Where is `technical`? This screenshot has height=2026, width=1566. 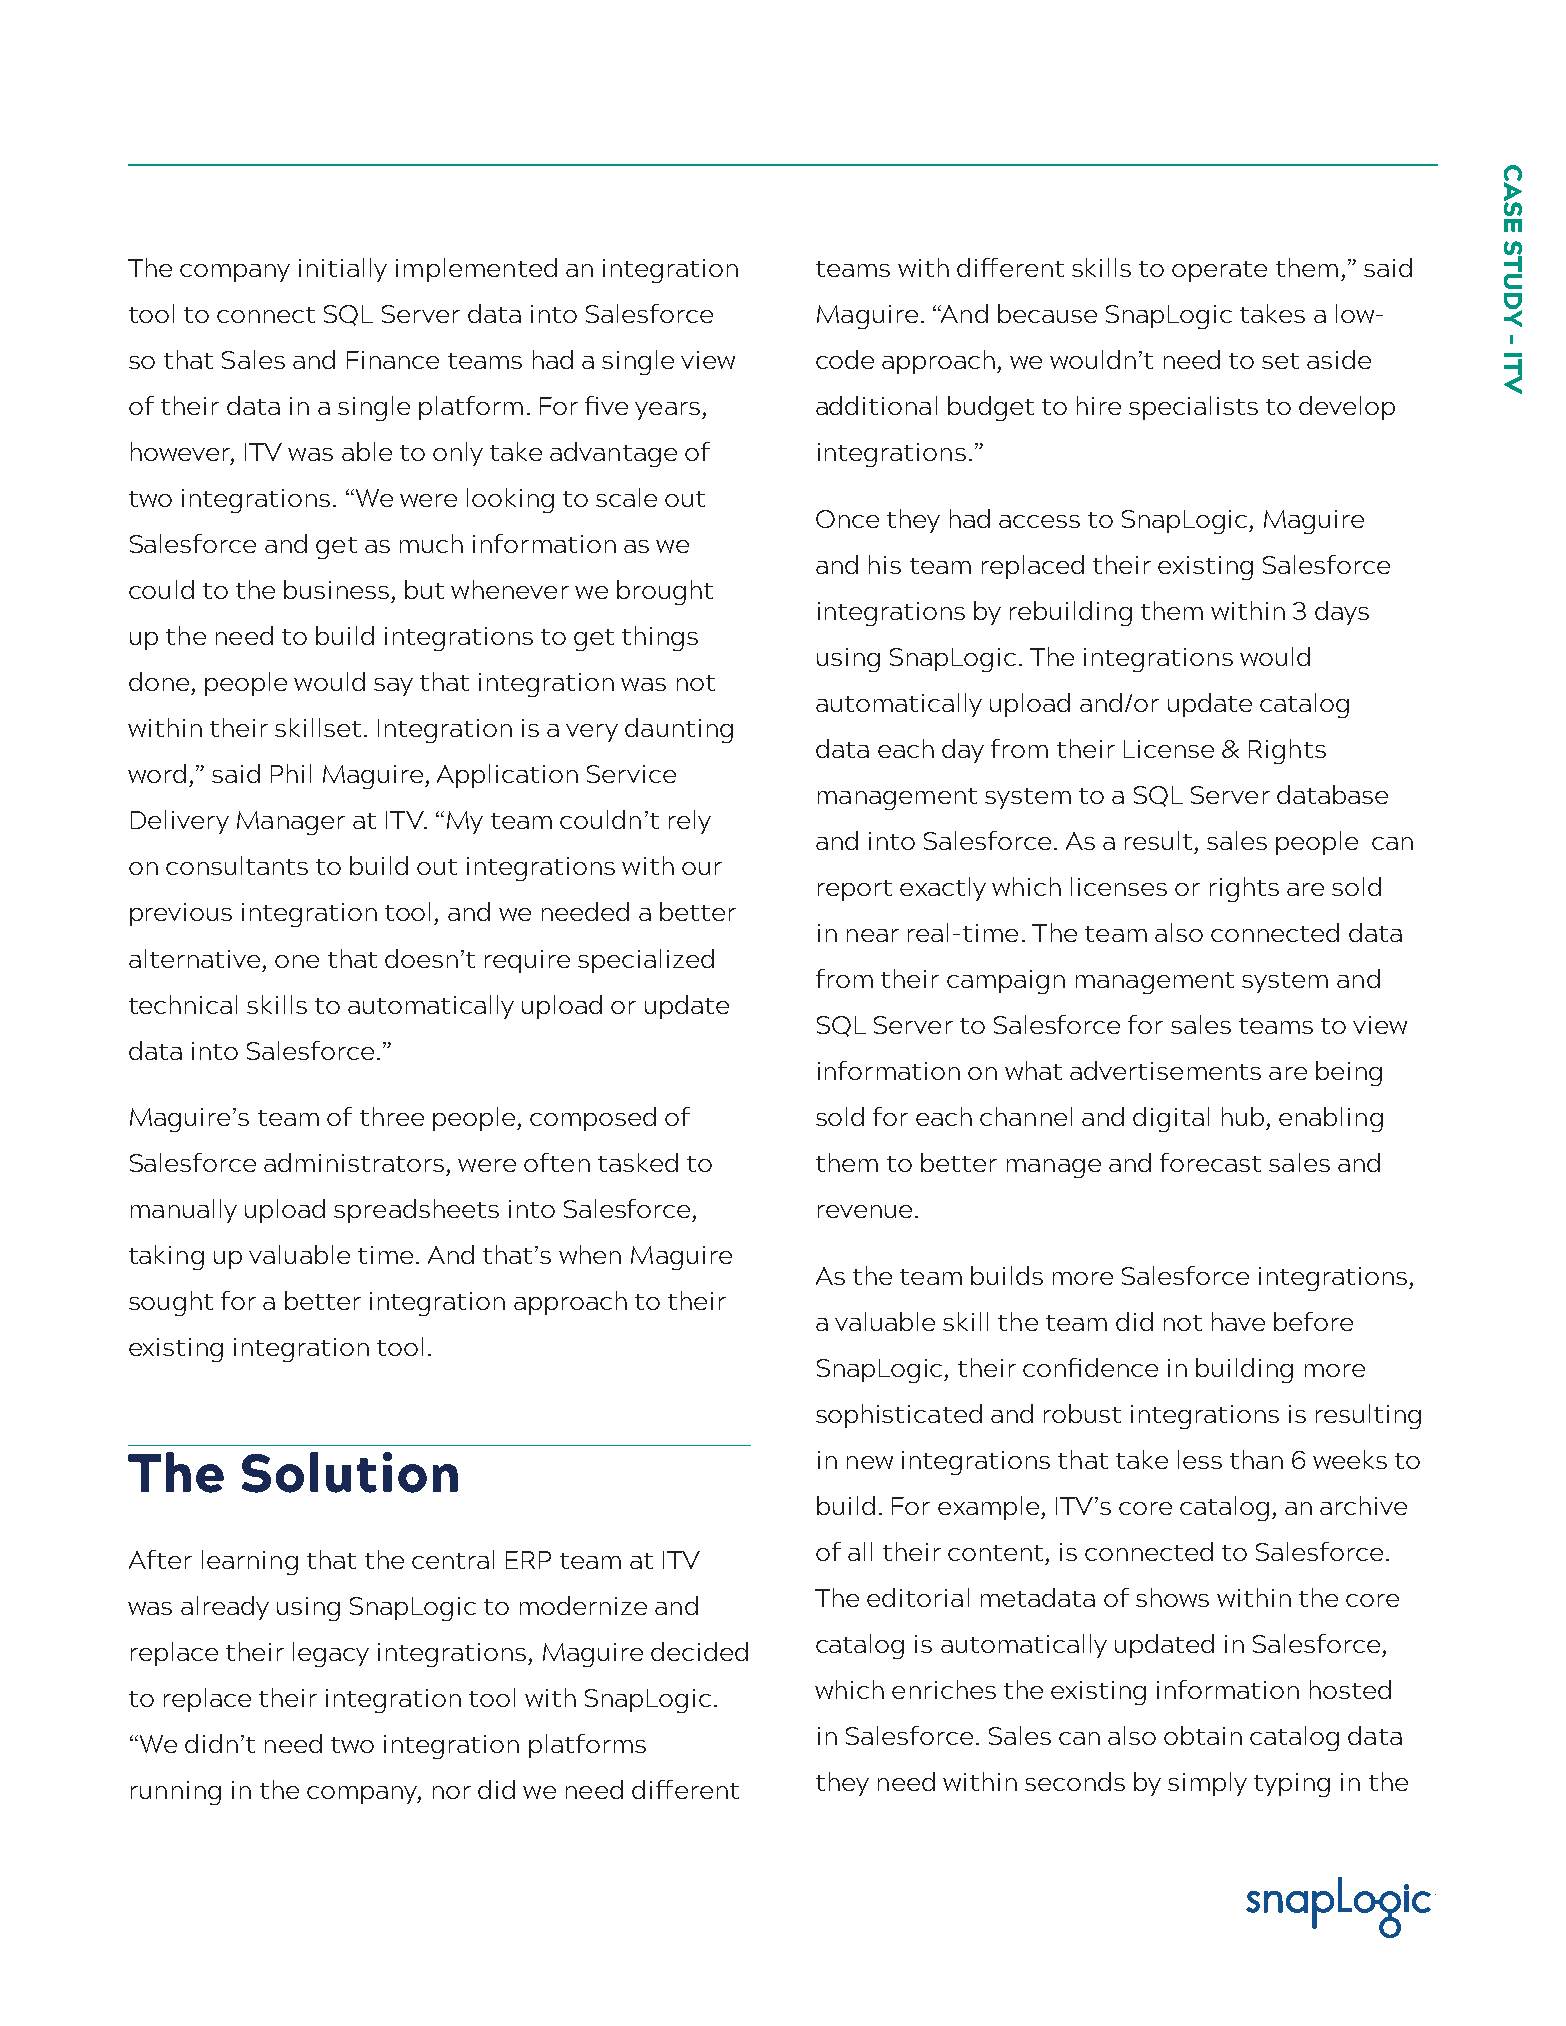 technical is located at coordinates (183, 1004).
